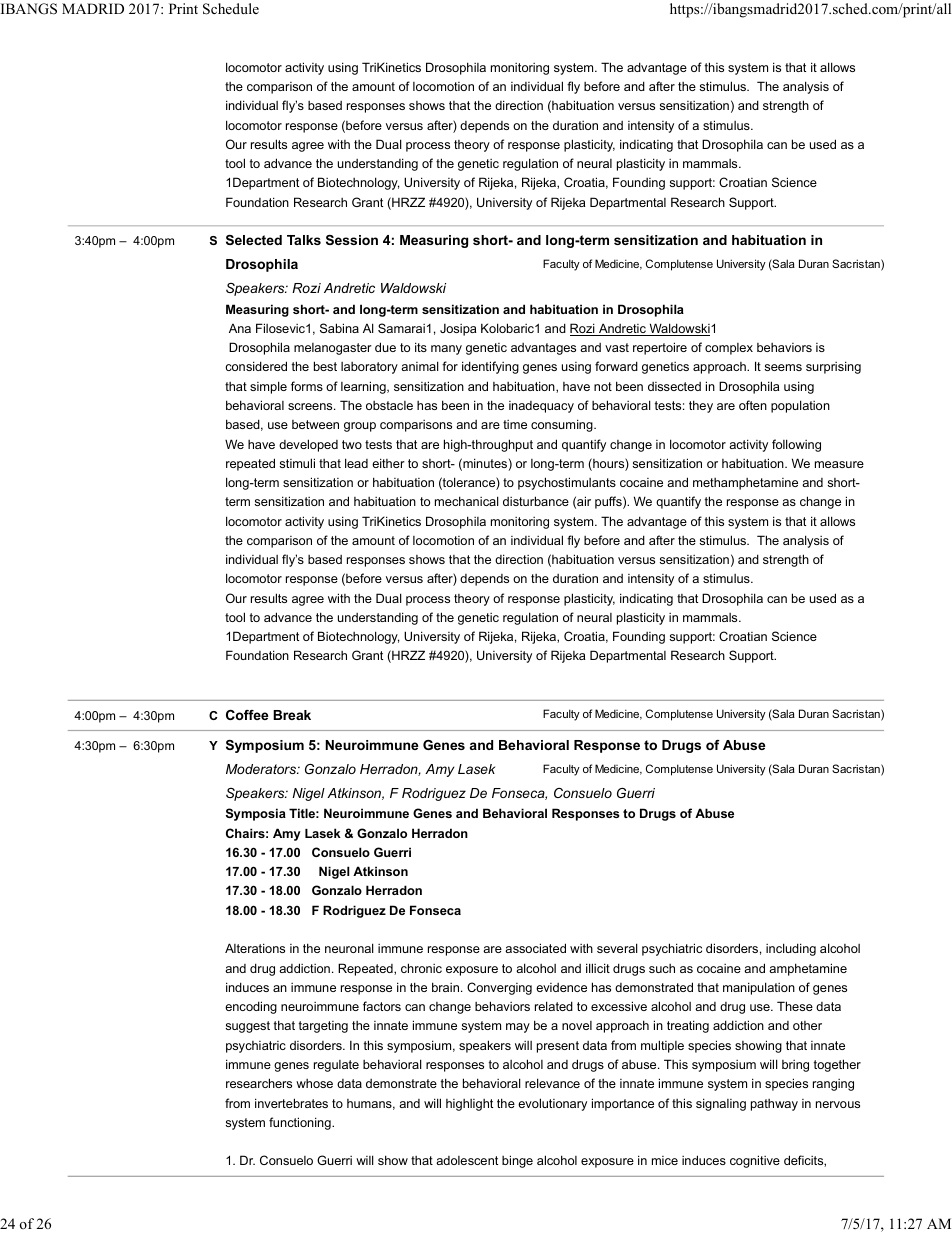  Describe the element at coordinates (839, 464) in the screenshot. I see `measure` at that location.
